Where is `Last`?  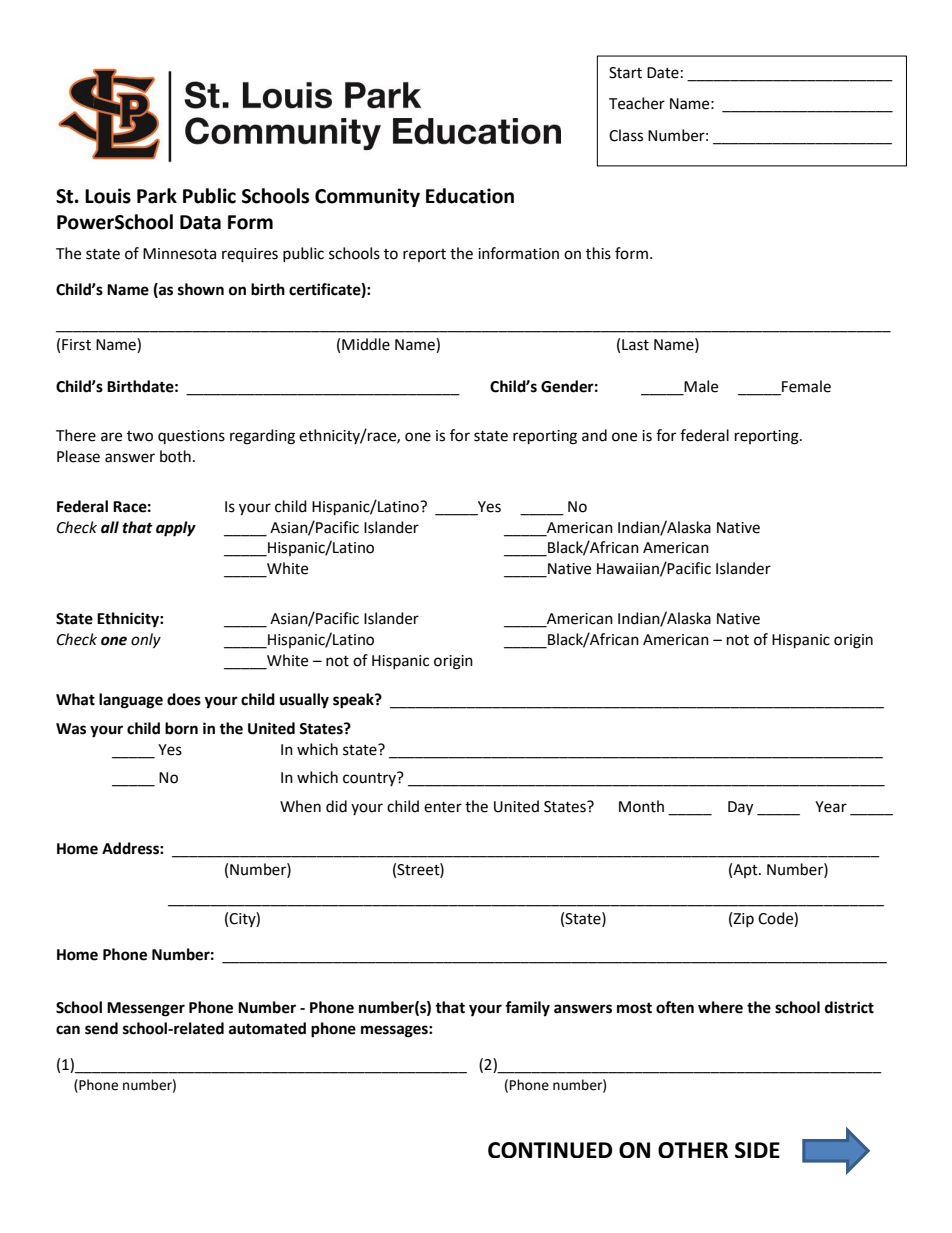 Last is located at coordinates (635, 345).
